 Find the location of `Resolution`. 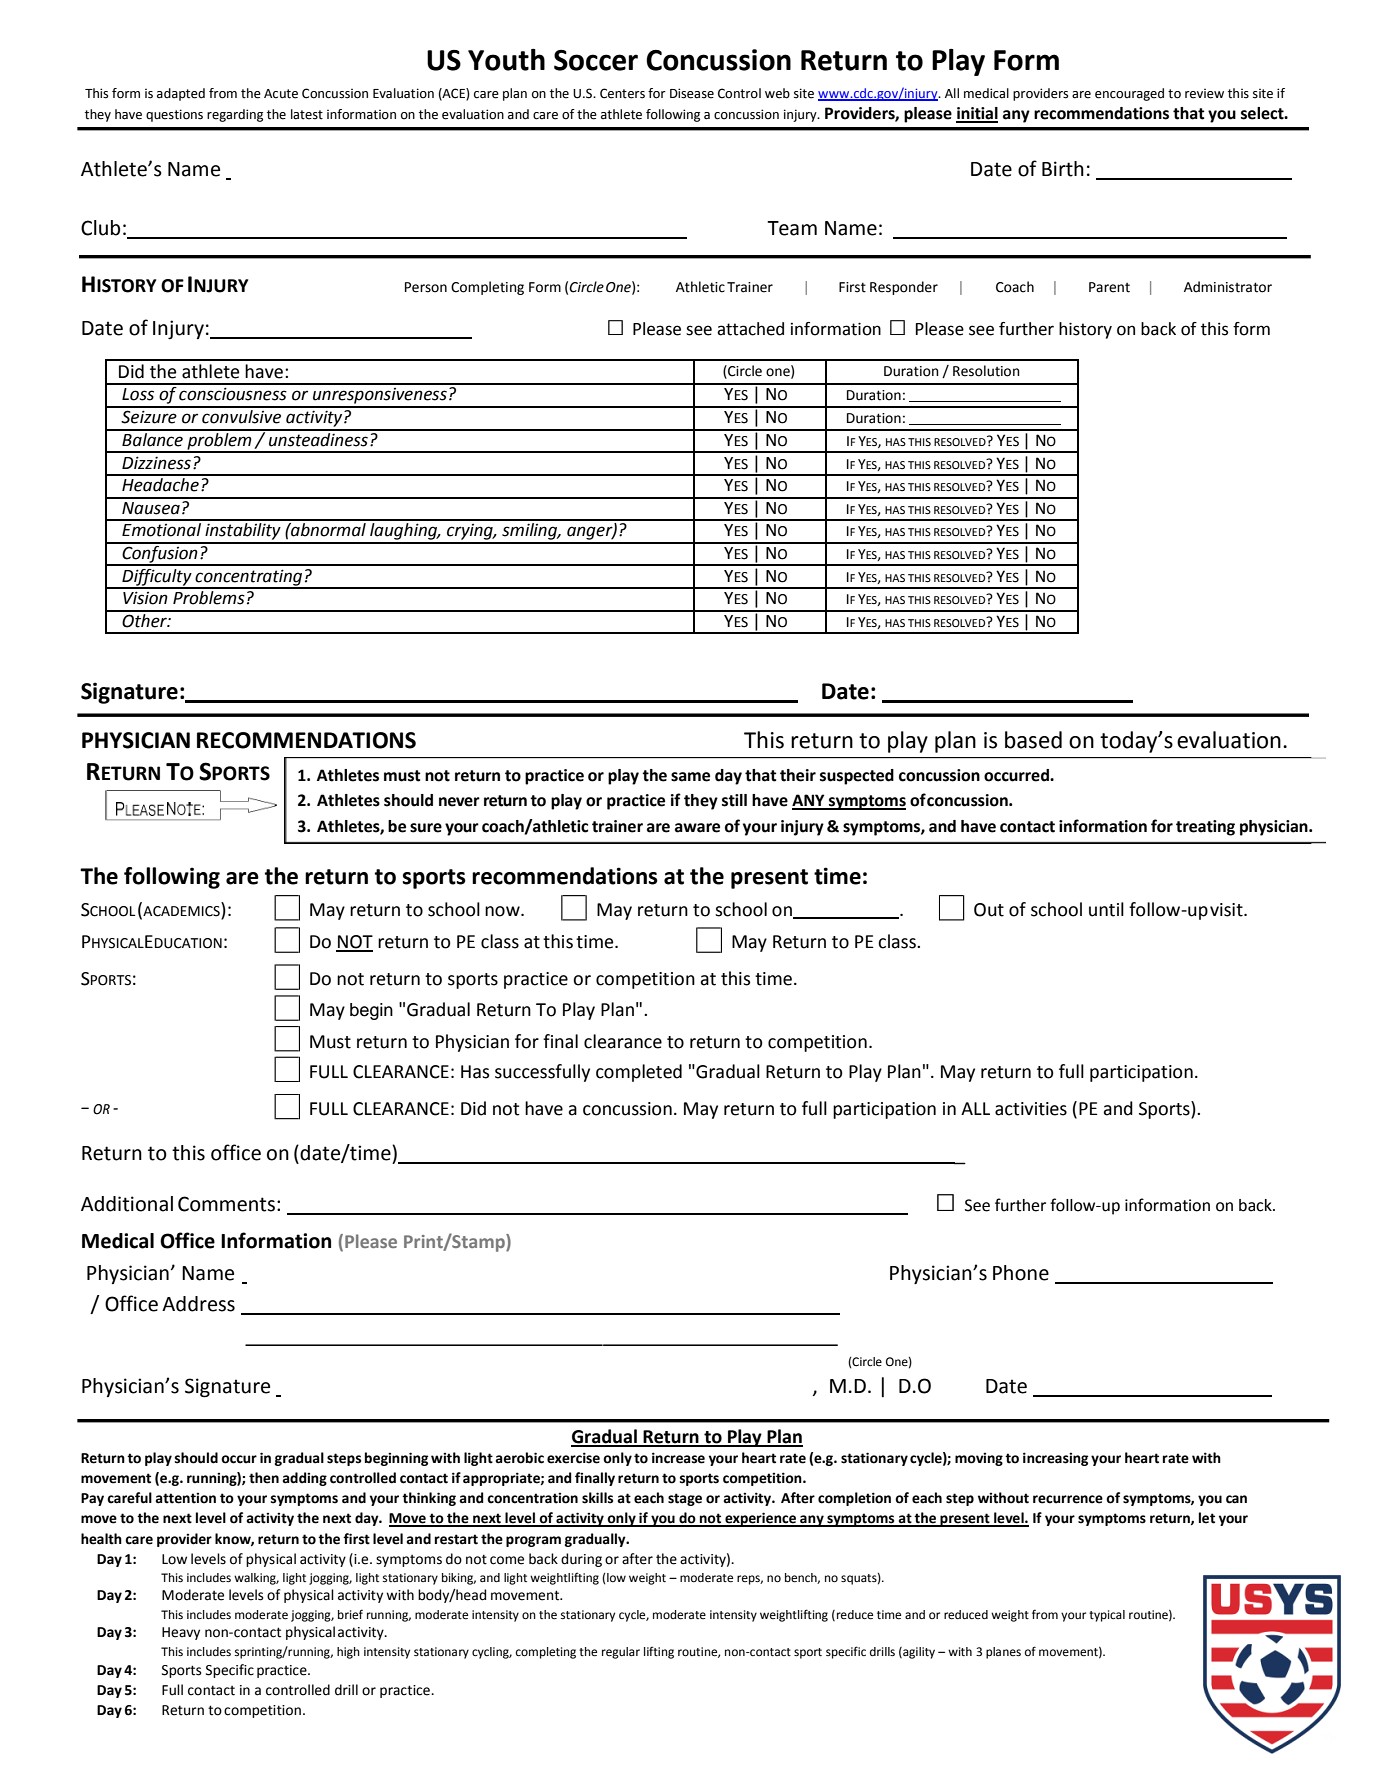

Resolution is located at coordinates (986, 371).
